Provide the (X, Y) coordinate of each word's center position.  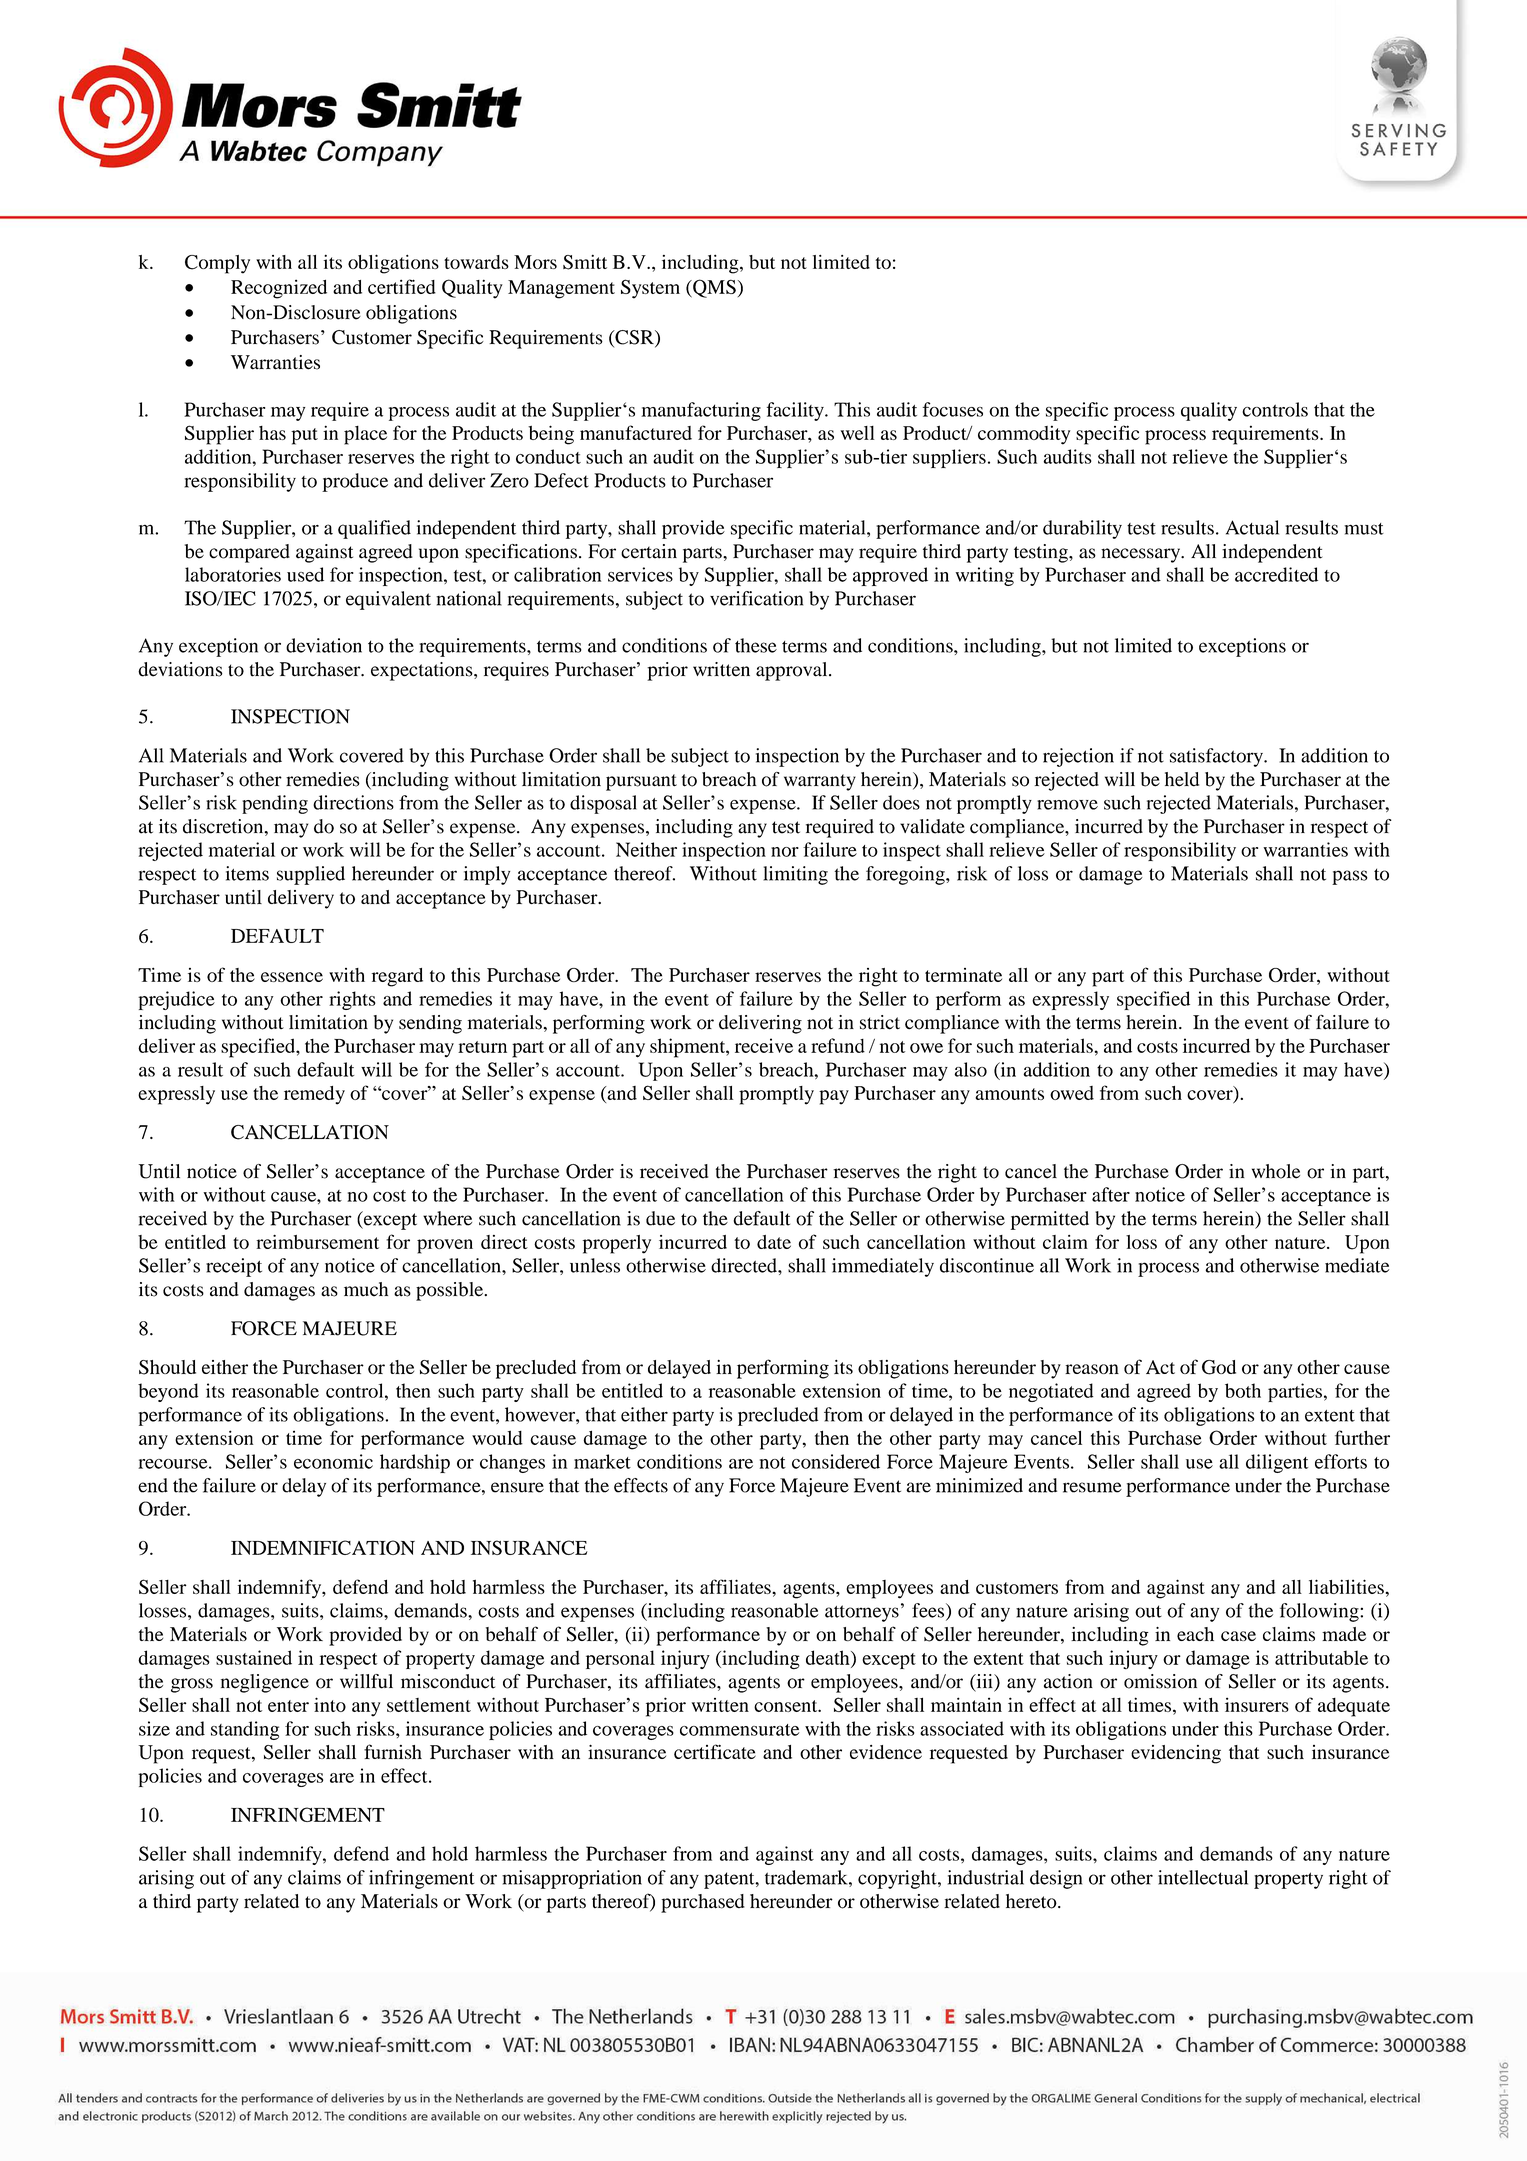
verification (756, 598)
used (305, 574)
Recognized (279, 289)
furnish (393, 1751)
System (650, 289)
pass (1350, 877)
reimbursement (317, 1242)
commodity (1024, 435)
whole (1276, 1171)
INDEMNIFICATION (323, 1547)
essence (292, 977)
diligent (1277, 1463)
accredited (1276, 574)
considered (836, 1461)
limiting (795, 875)
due (660, 1218)
